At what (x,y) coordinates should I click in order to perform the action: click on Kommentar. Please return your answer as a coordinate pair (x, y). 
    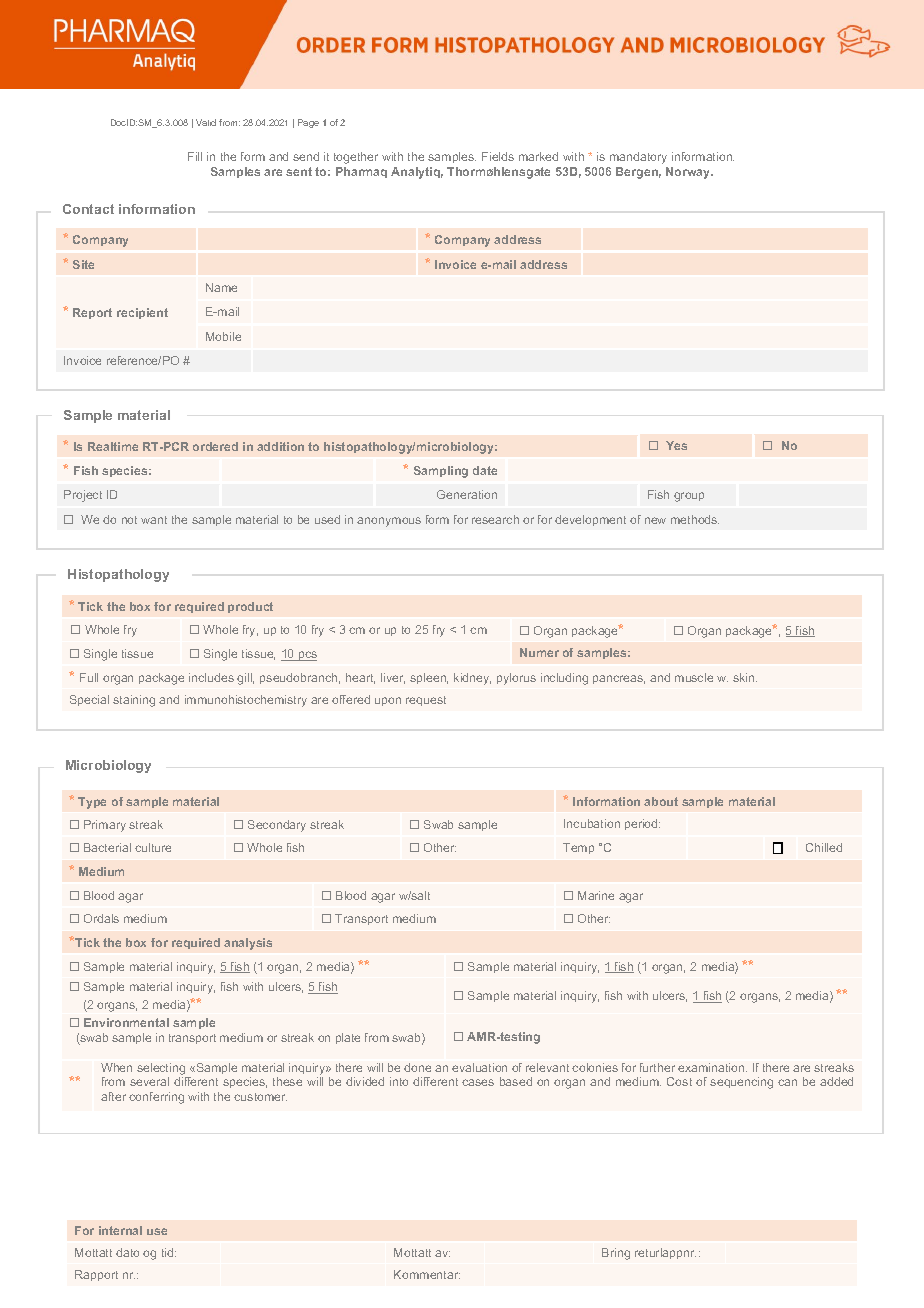
    Looking at the image, I should click on (427, 1274).
